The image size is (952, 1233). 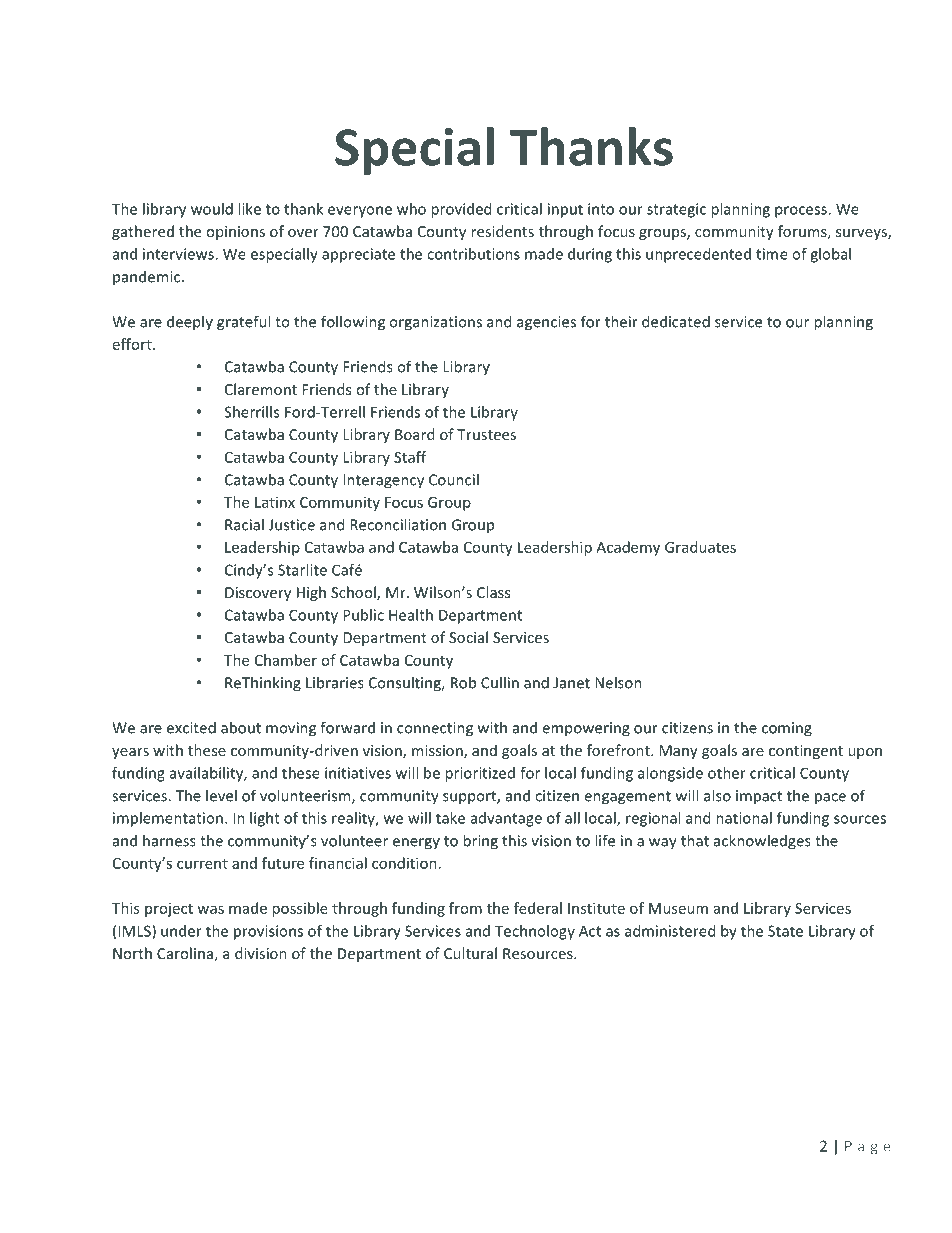 I want to click on Racial, so click(x=244, y=524).
